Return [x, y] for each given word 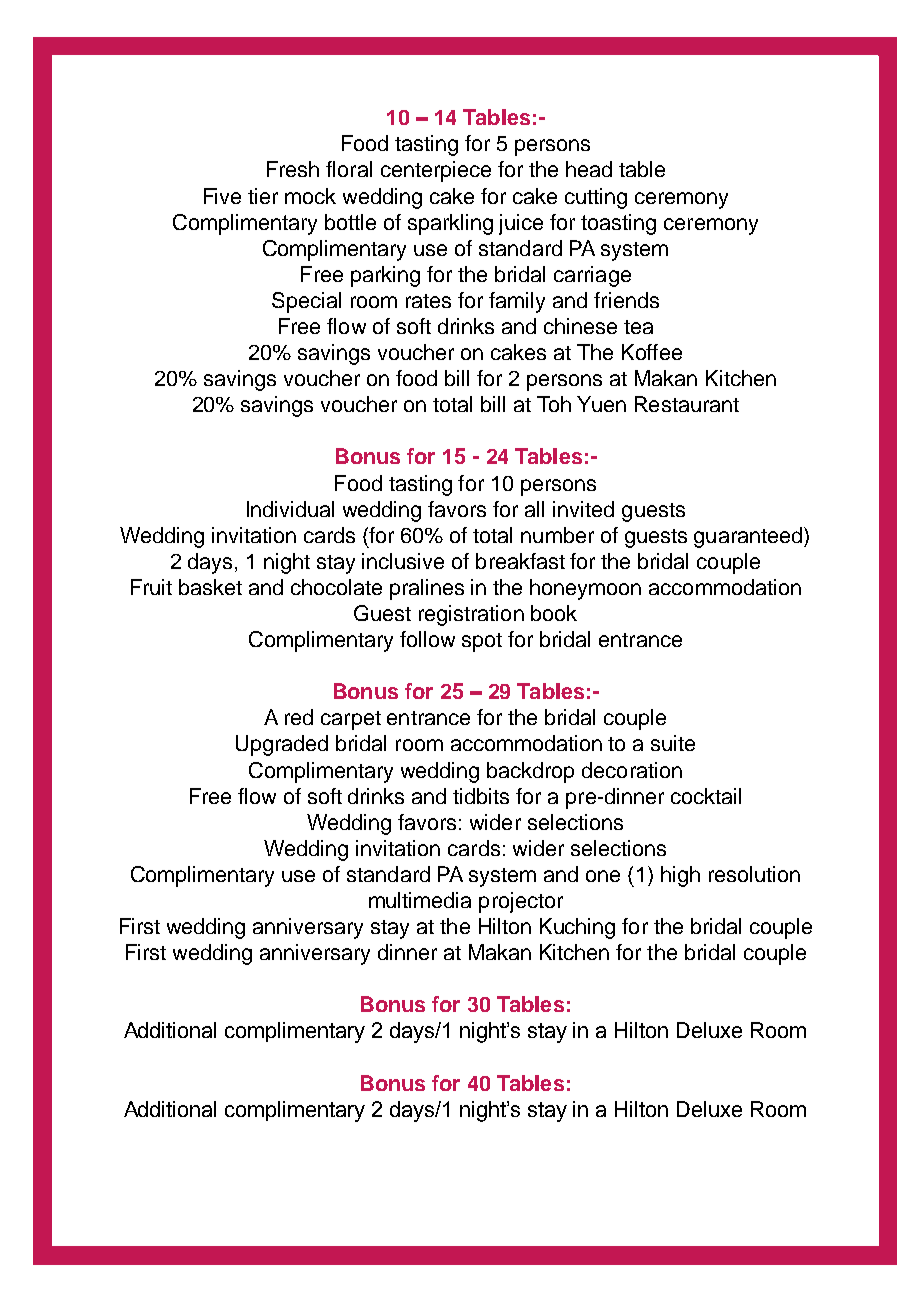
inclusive [403, 561]
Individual [290, 509]
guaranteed [749, 537]
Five [222, 196]
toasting [618, 224]
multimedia [420, 900]
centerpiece [436, 171]
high [680, 876]
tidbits [481, 796]
